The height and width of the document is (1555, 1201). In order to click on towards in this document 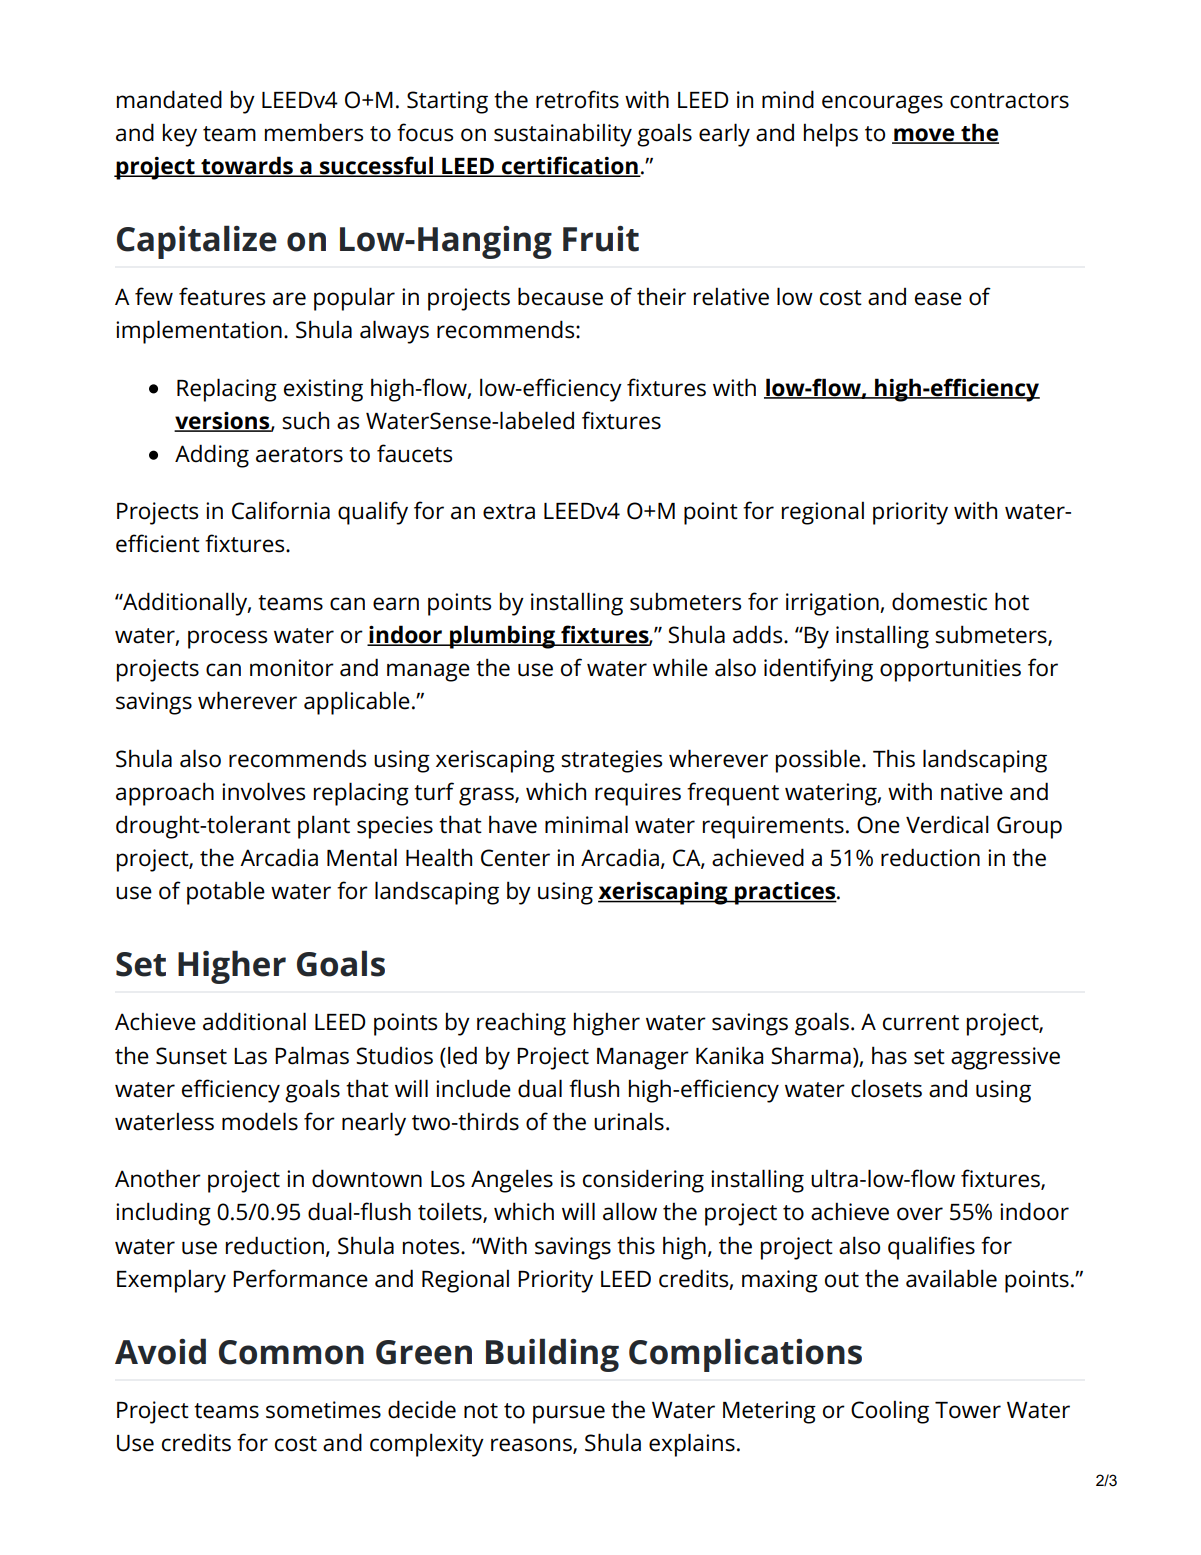, I will do `click(247, 166)`.
